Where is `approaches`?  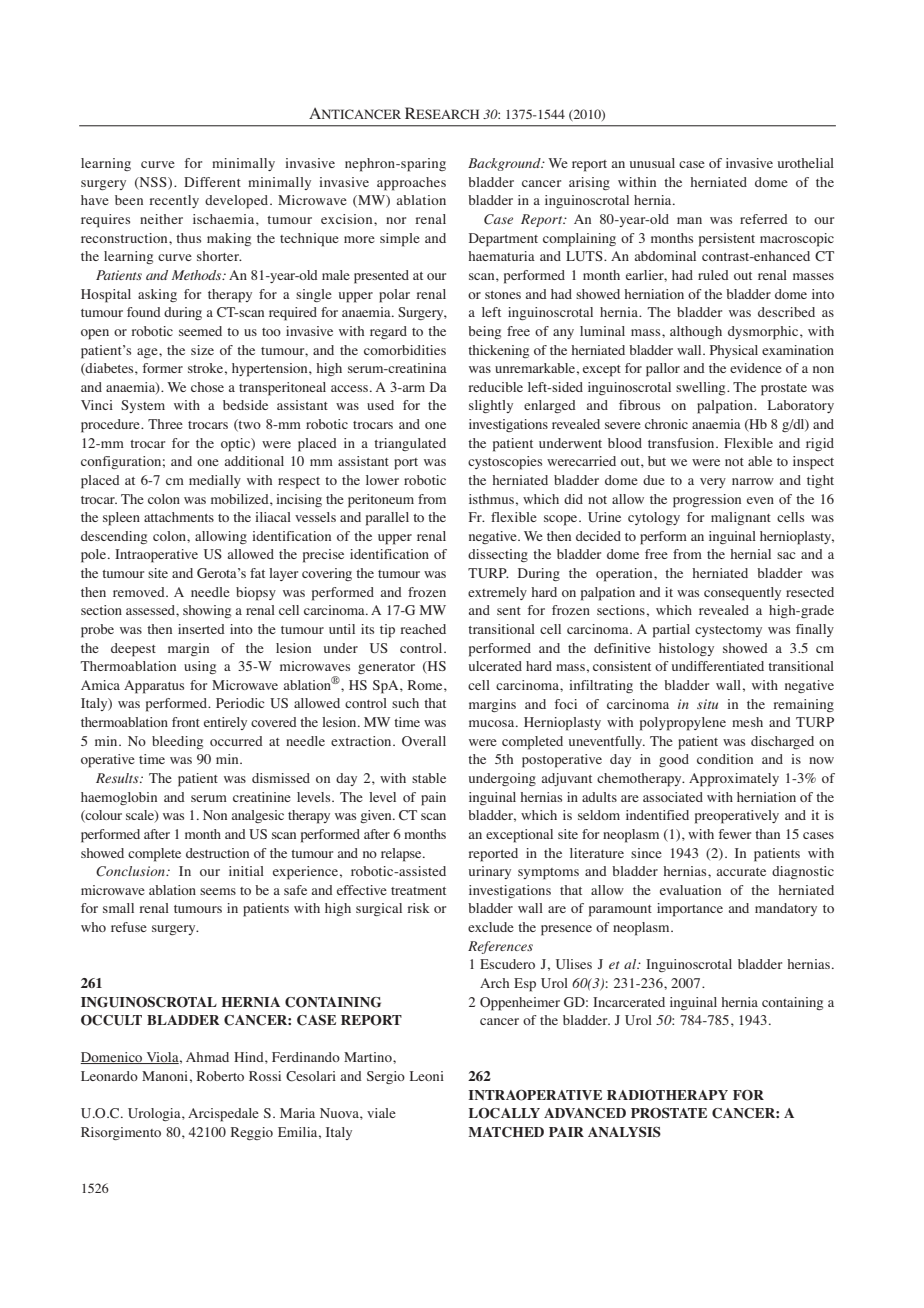 approaches is located at coordinates (411, 184).
